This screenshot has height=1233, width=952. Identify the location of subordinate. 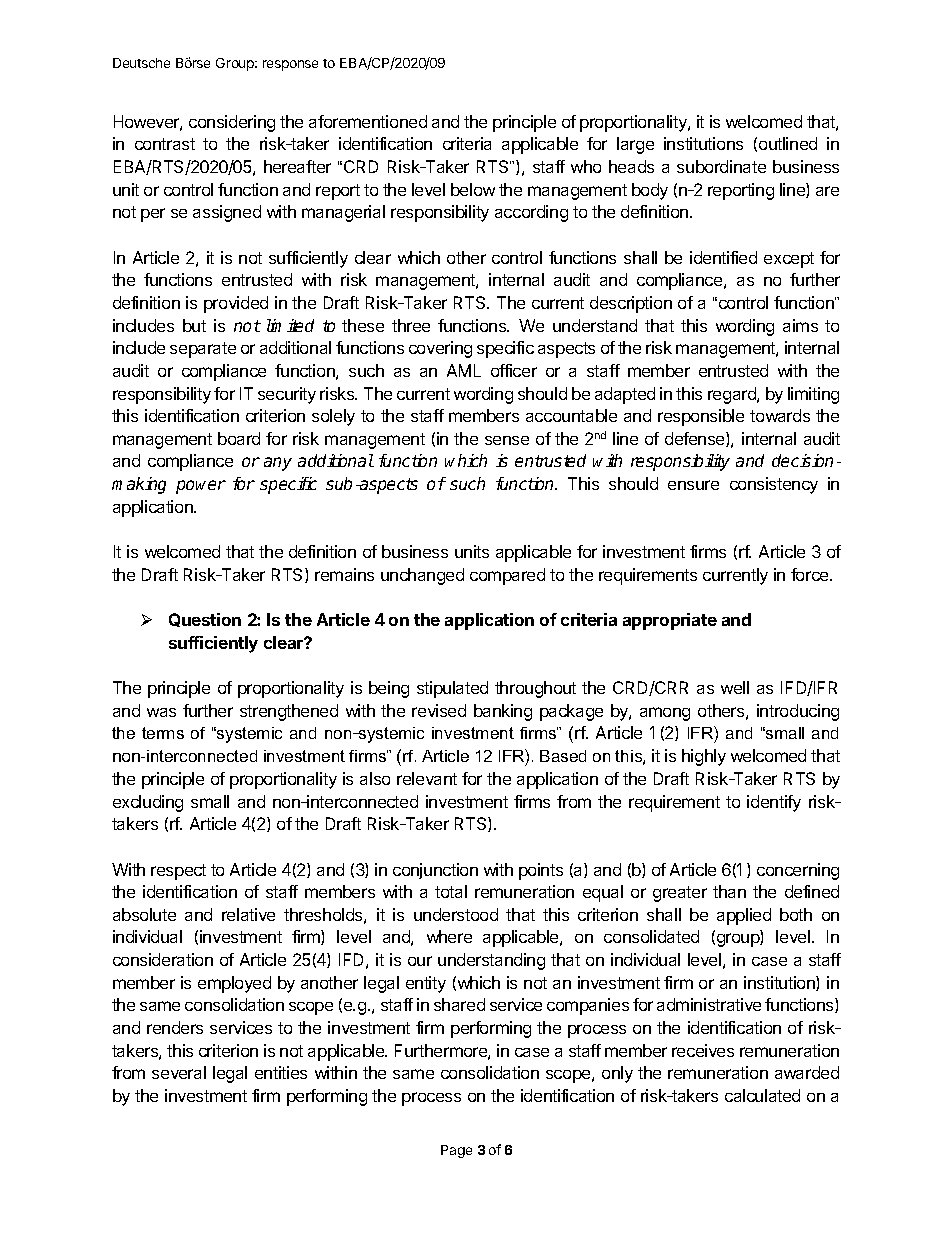
(721, 166).
